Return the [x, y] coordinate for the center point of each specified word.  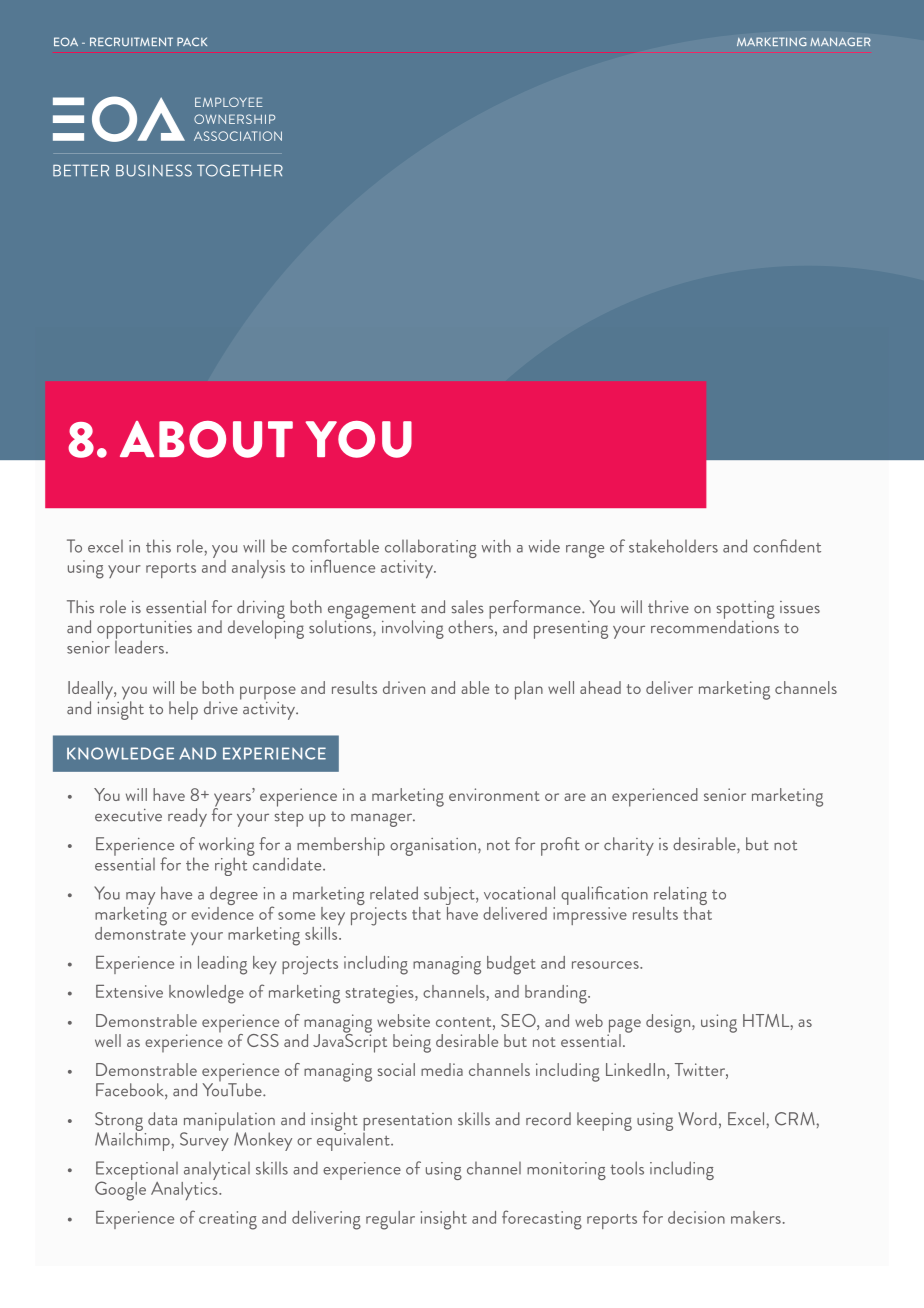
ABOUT [206, 439]
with [496, 546]
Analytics [185, 1189]
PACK [192, 41]
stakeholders [673, 546]
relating [680, 897]
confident [787, 546]
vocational [519, 893]
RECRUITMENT [131, 41]
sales [467, 607]
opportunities [144, 631]
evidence [222, 912]
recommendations [715, 626]
